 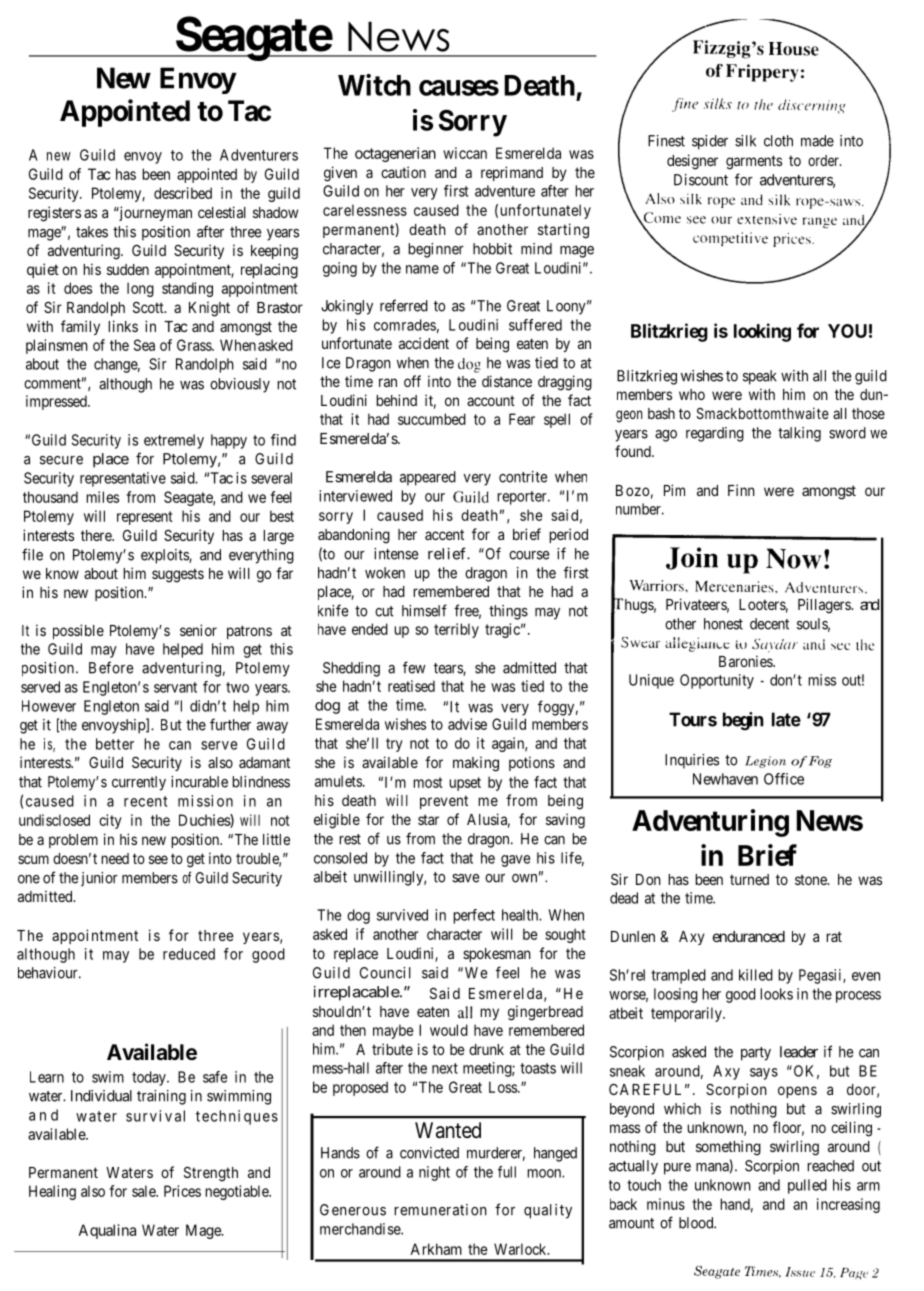 What do you see at coordinates (778, 141) in the document?
I see `cloth` at bounding box center [778, 141].
